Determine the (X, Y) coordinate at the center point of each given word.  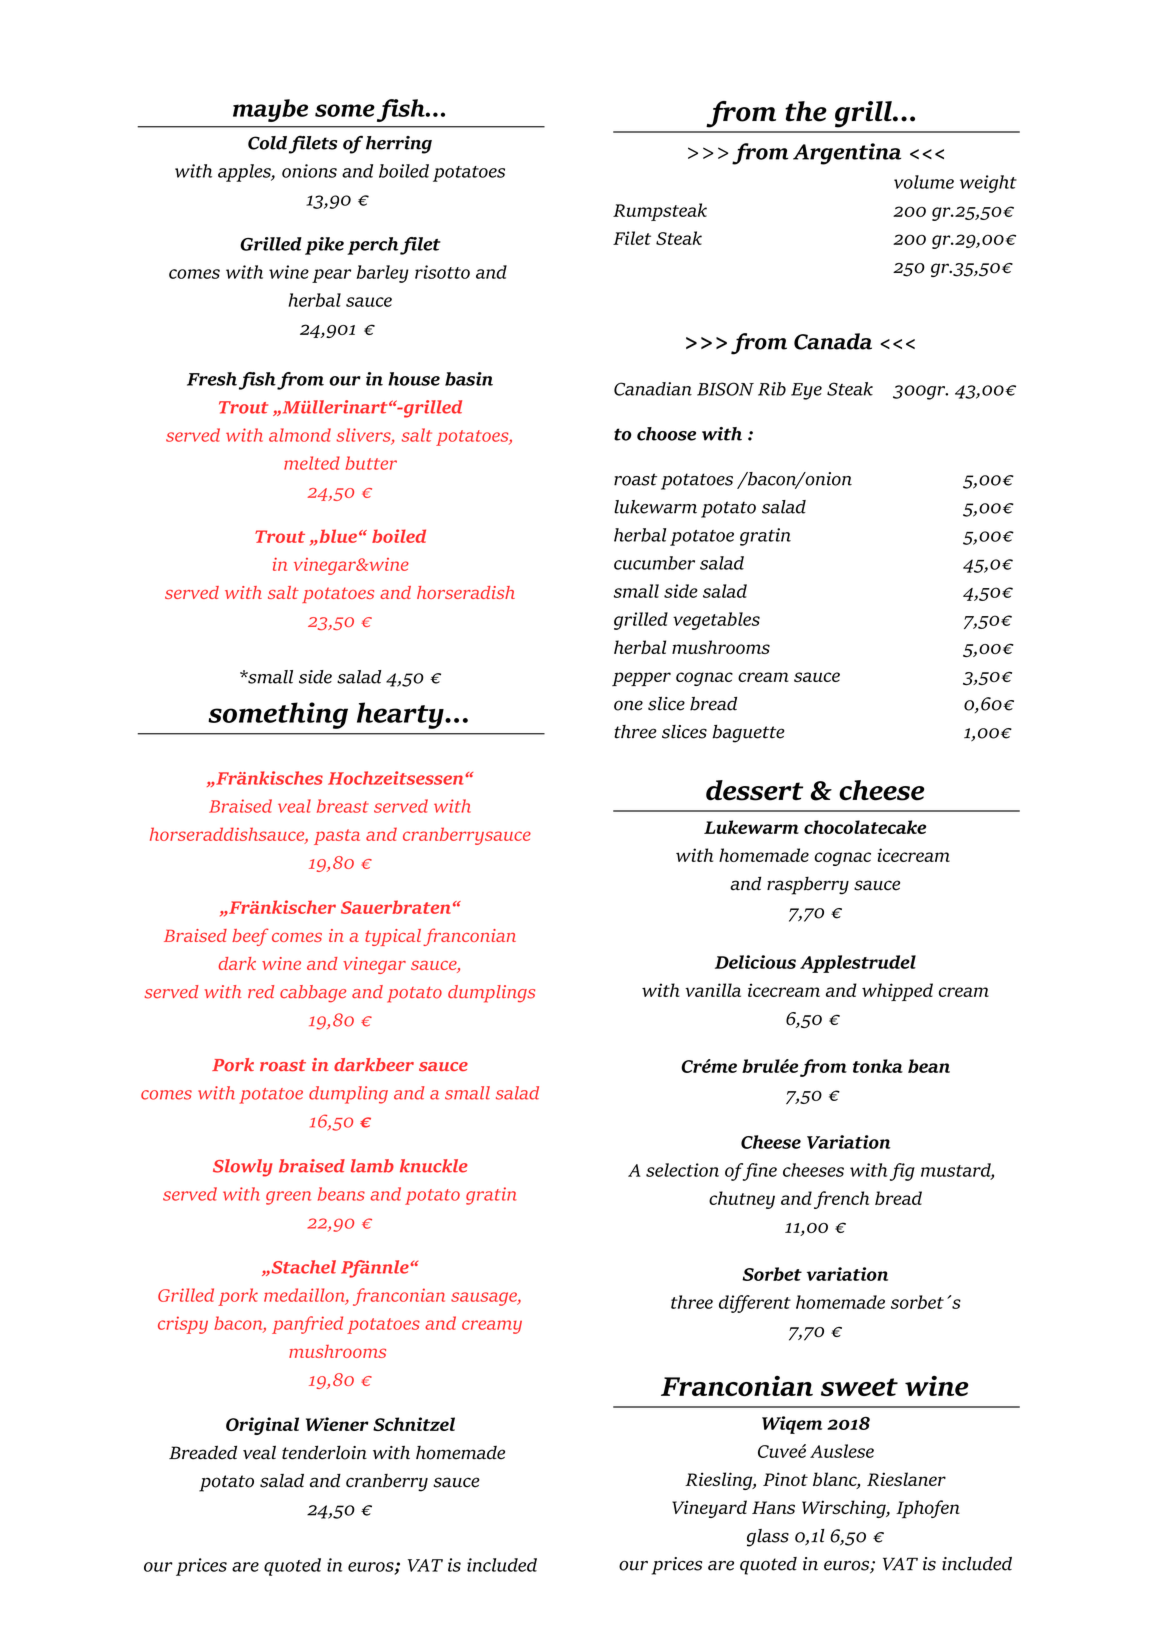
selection (682, 1170)
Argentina (847, 154)
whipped (897, 992)
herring (399, 145)
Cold (267, 143)
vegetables (716, 621)
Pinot (785, 1479)
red (261, 992)
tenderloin (324, 1452)
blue (337, 536)
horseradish (466, 592)
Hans (773, 1507)
